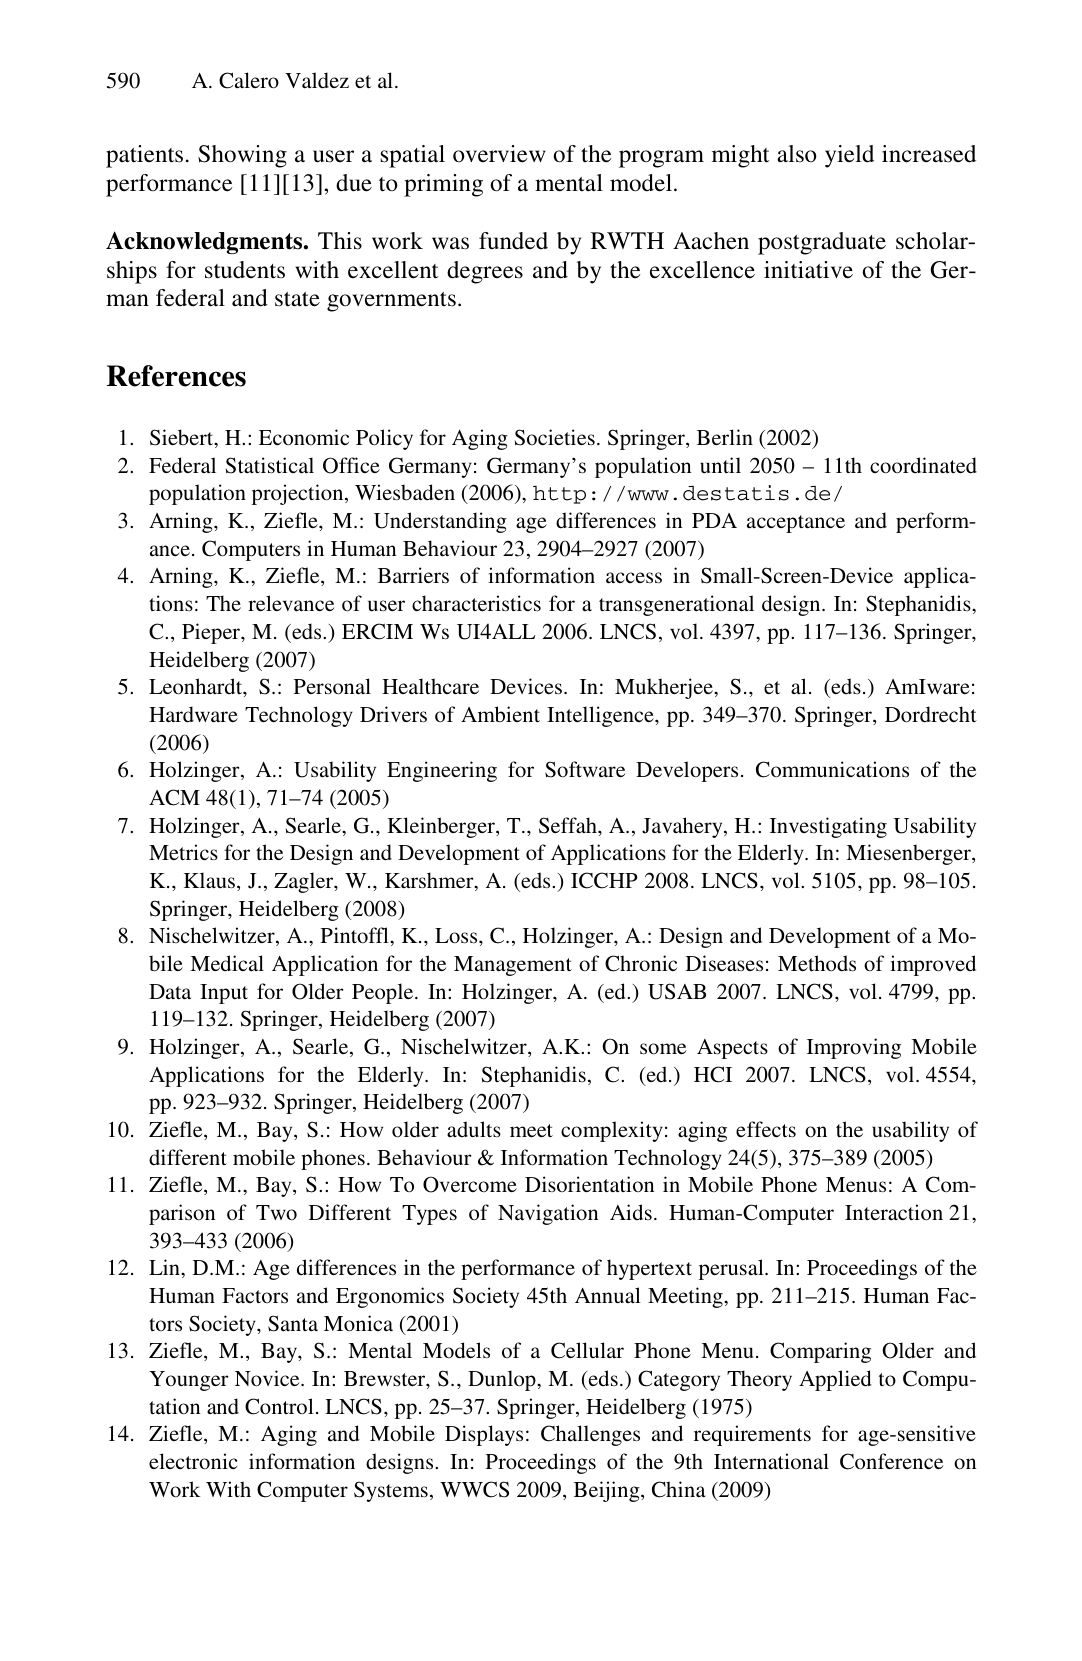 The width and height of the page is (1082, 1661). What do you see at coordinates (242, 156) in the page?
I see `Showing` at bounding box center [242, 156].
